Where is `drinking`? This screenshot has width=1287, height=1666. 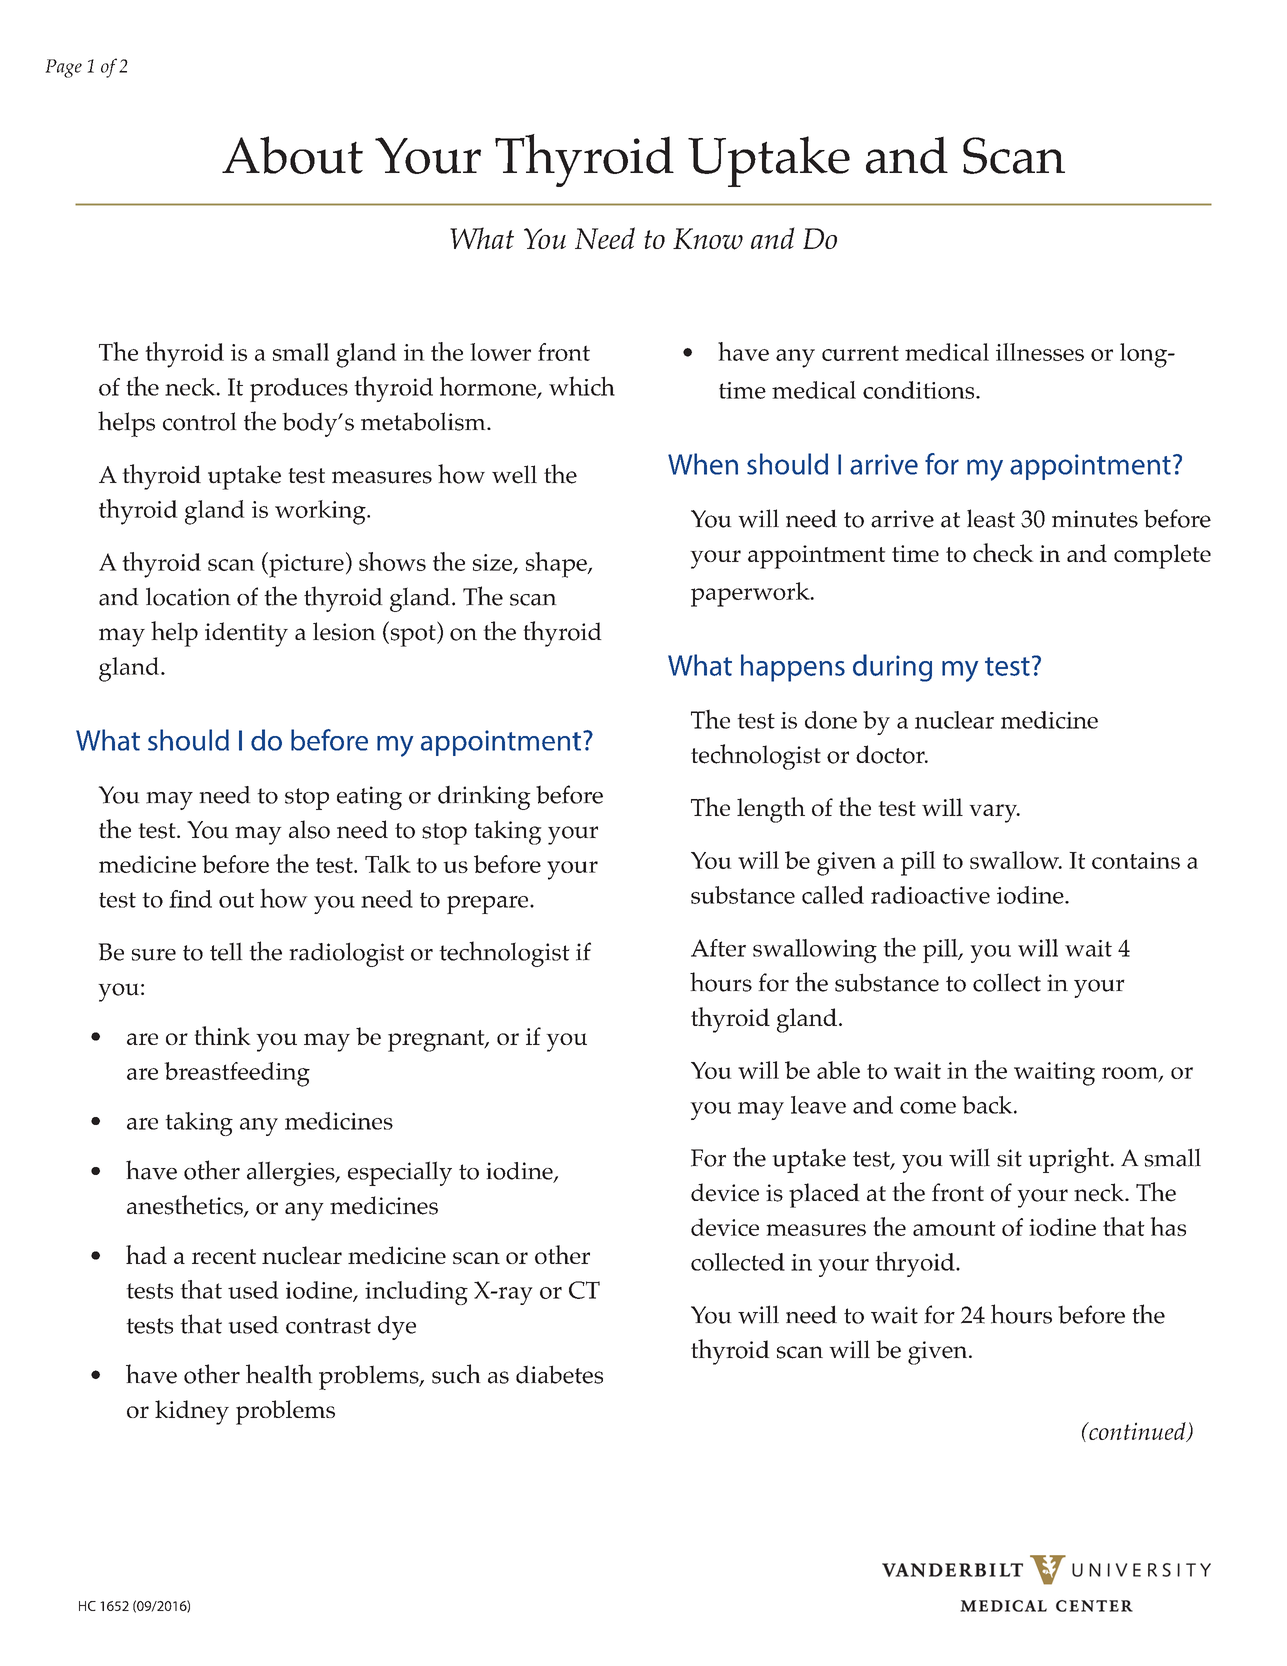 drinking is located at coordinates (484, 797).
